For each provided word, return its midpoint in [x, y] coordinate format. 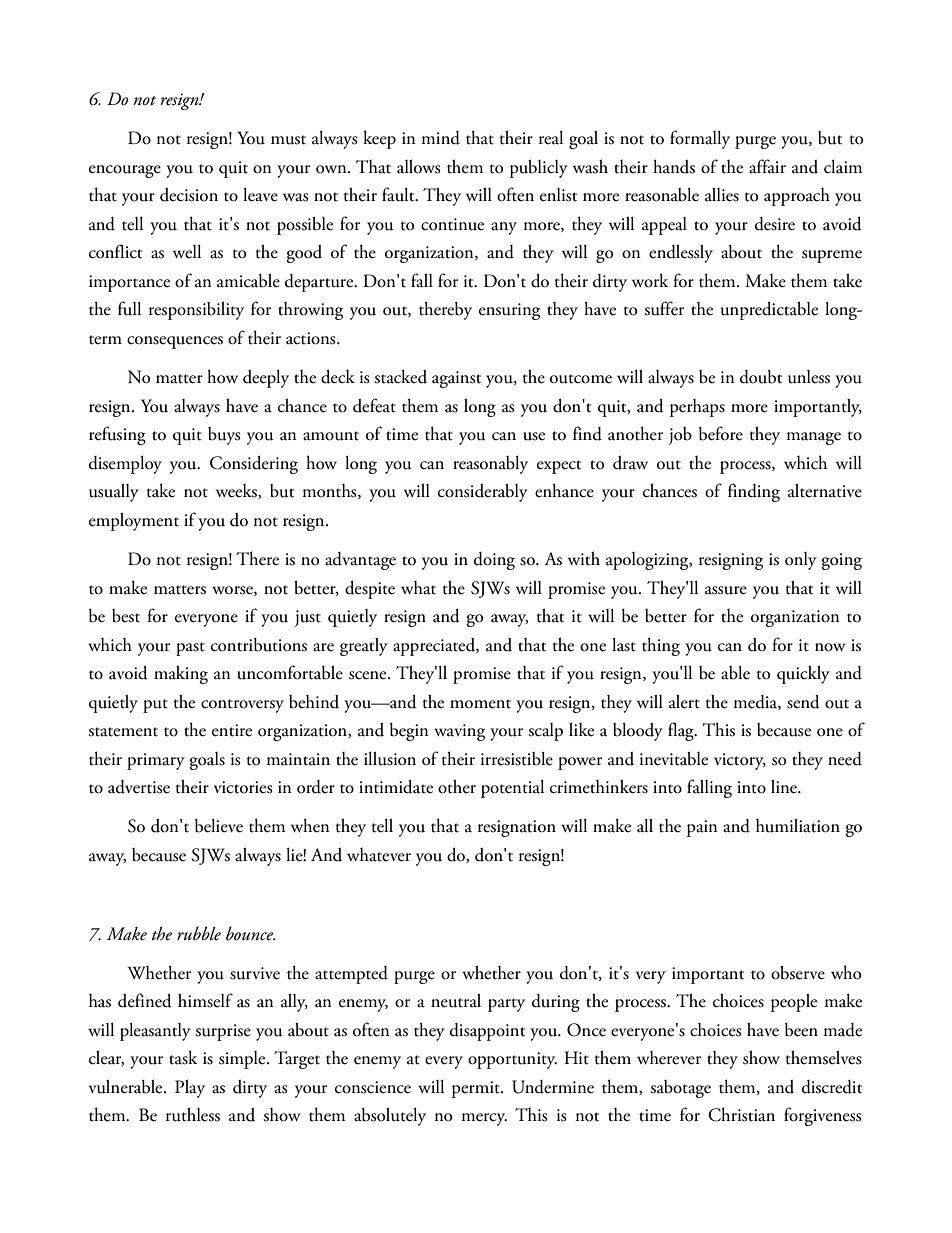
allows [419, 167]
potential [512, 789]
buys [224, 436]
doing [494, 561]
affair [767, 166]
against [456, 379]
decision [189, 195]
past [190, 649]
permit [477, 1089]
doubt [761, 377]
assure [726, 590]
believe [219, 826]
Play [190, 1089]
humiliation [798, 826]
